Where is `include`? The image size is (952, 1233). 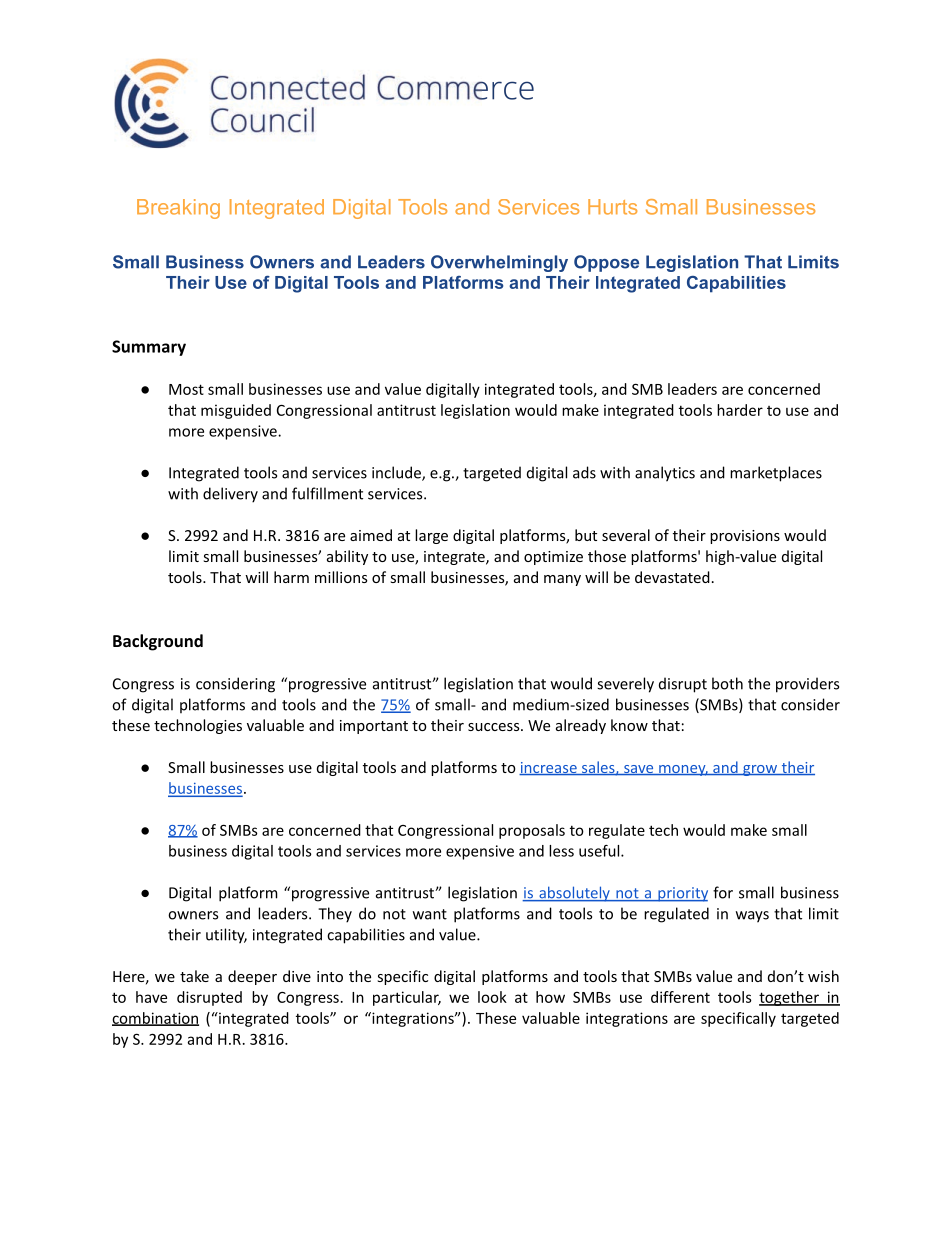 include is located at coordinates (397, 473).
